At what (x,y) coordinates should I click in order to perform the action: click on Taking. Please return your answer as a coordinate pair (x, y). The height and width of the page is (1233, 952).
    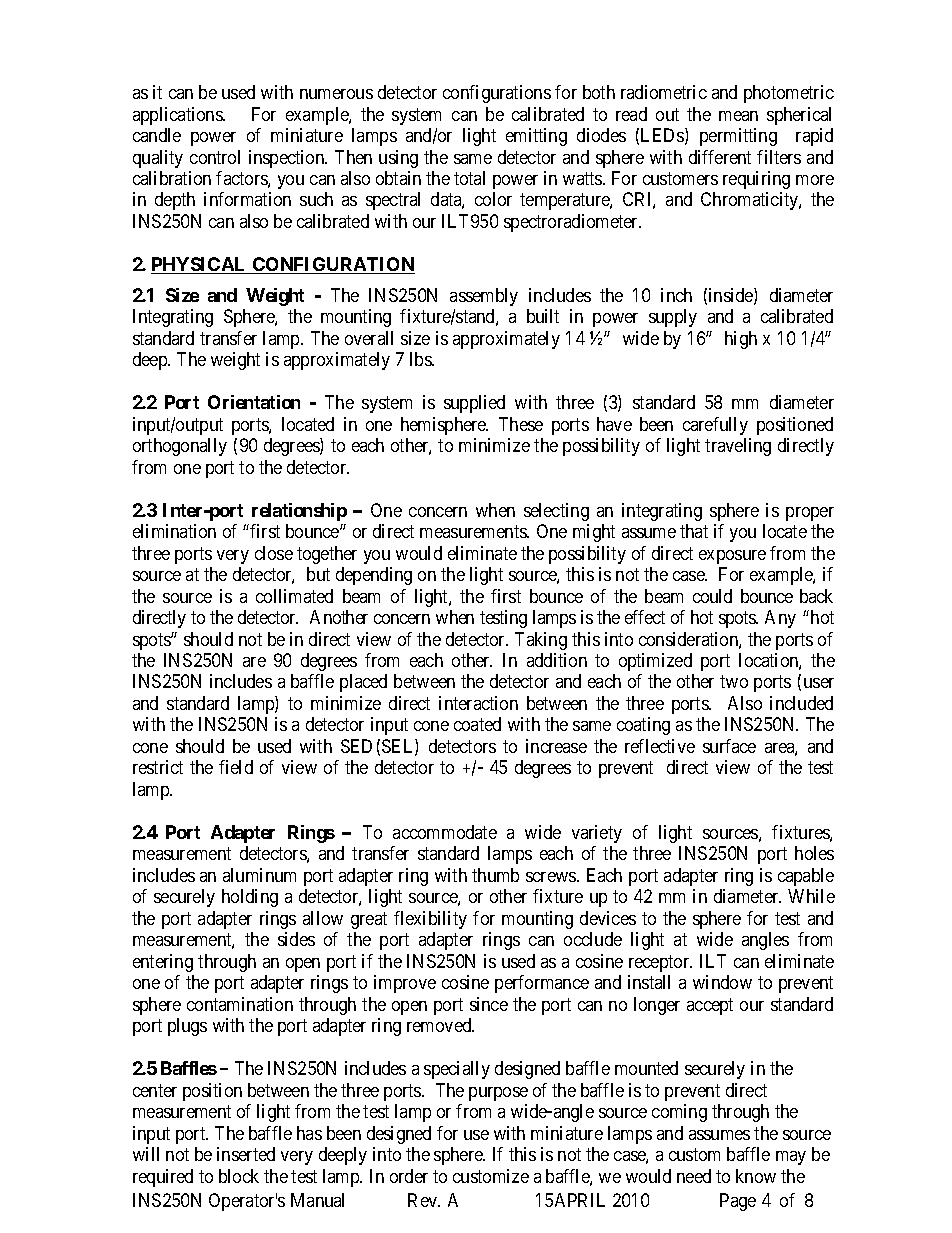
    Looking at the image, I should click on (541, 641).
